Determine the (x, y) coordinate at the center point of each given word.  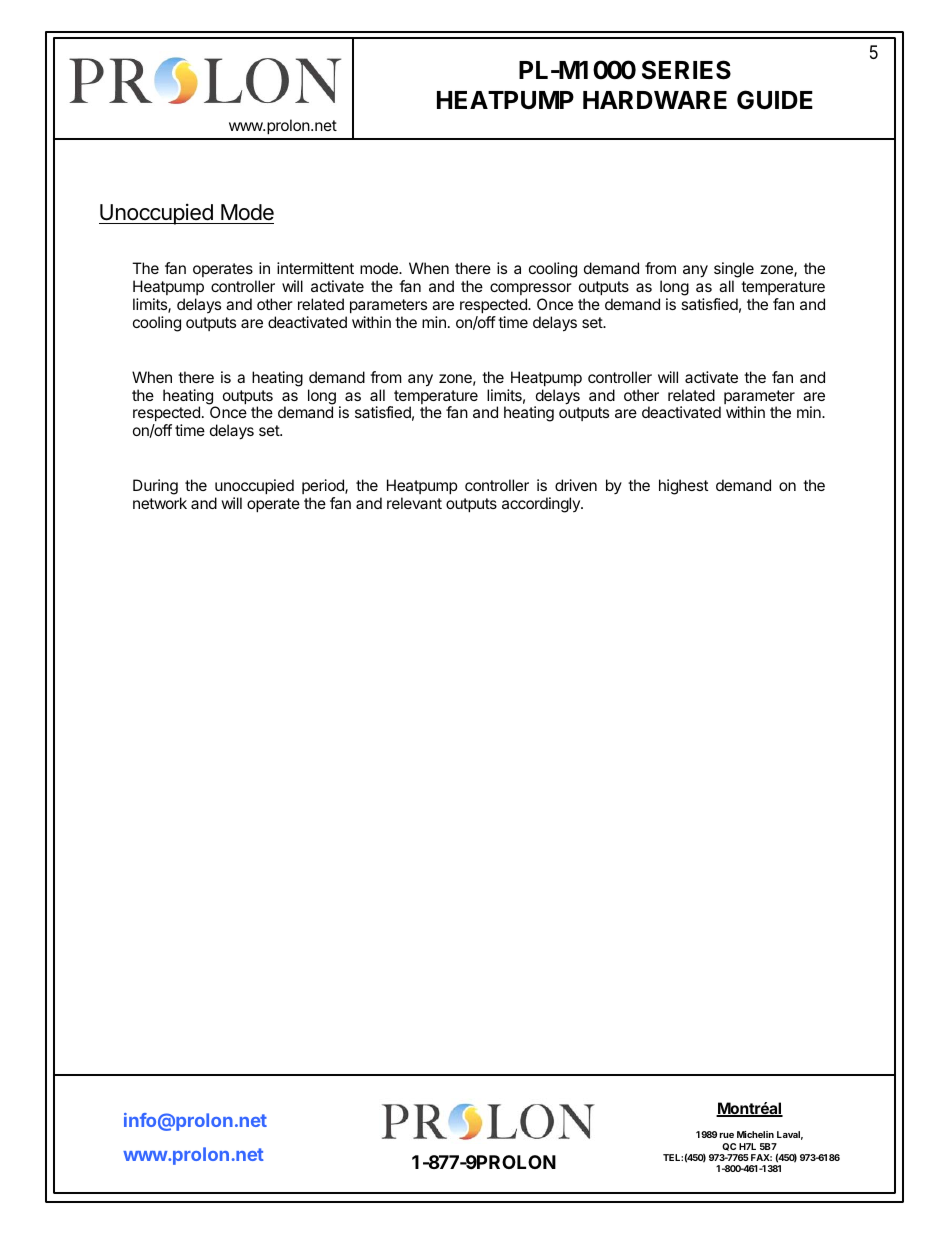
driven (576, 485)
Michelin (755, 1134)
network (160, 503)
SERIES (686, 70)
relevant (414, 503)
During (155, 487)
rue (727, 1135)
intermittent (315, 268)
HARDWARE (655, 100)
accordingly (542, 505)
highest (683, 487)
